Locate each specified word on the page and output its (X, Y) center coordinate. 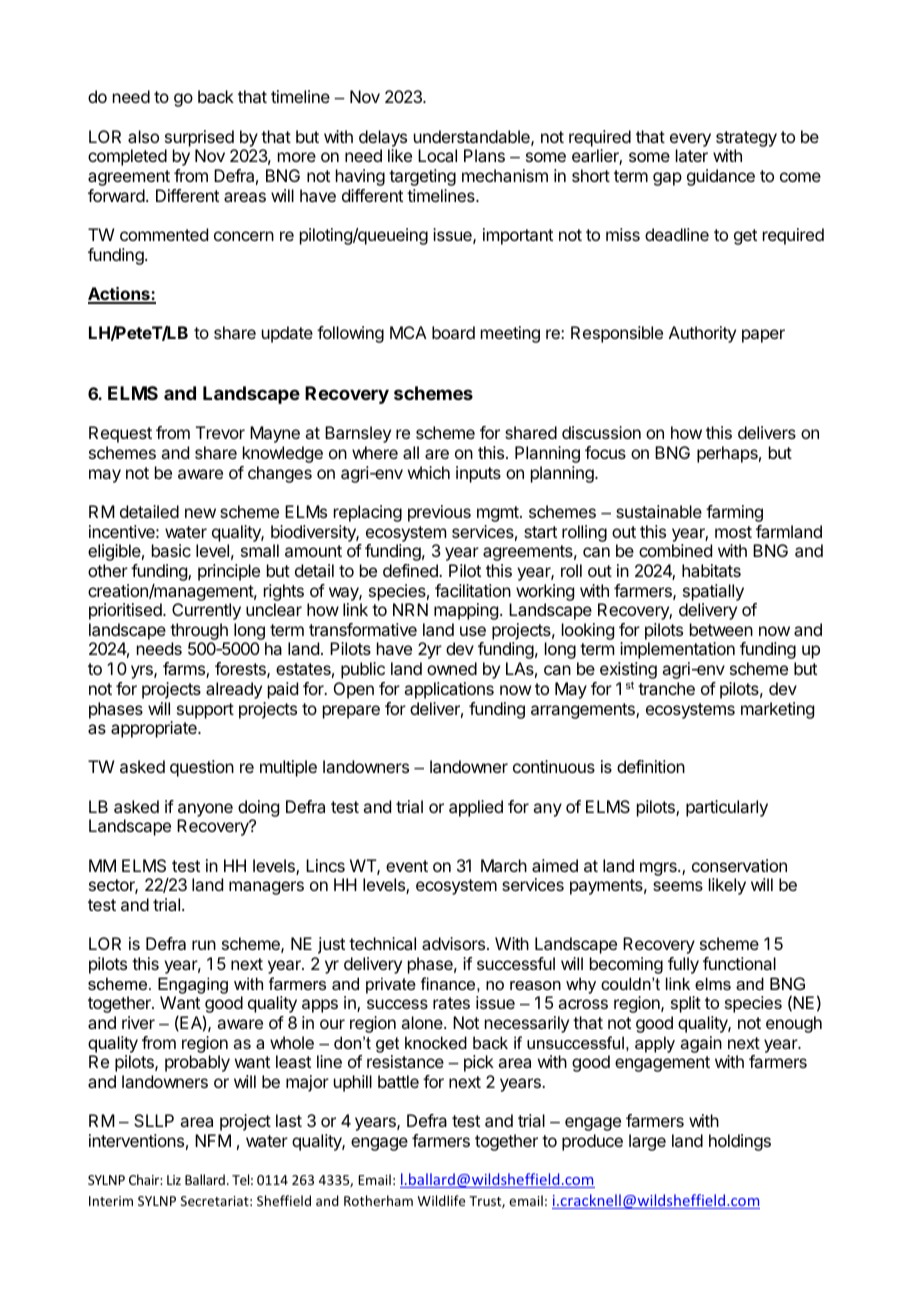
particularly (727, 808)
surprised (199, 138)
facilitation (473, 590)
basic (171, 550)
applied (476, 808)
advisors (453, 943)
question (202, 768)
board (453, 332)
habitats (711, 570)
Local (437, 155)
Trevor (220, 432)
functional (739, 963)
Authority (702, 334)
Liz (174, 1180)
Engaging (193, 985)
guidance (721, 177)
